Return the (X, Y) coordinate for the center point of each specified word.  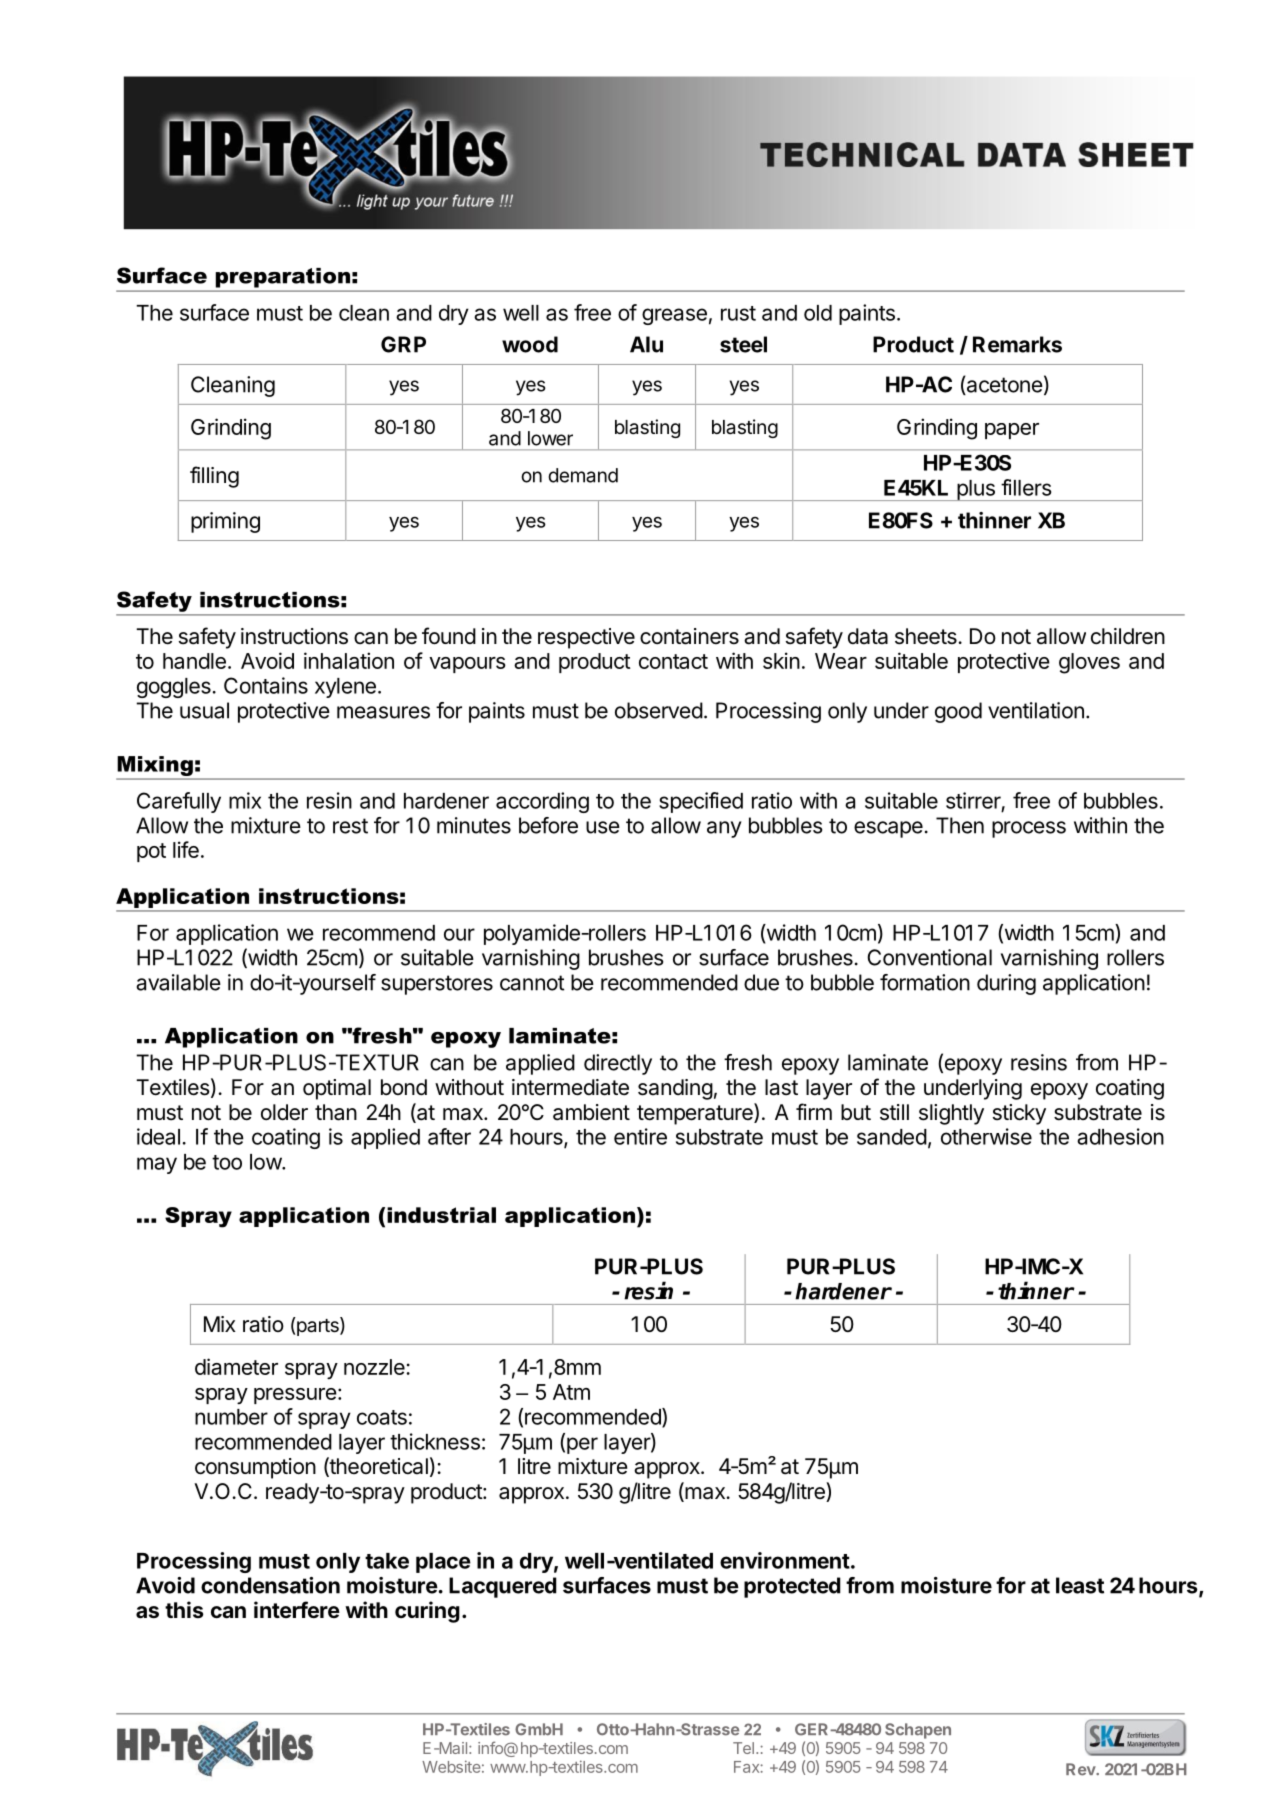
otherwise (986, 1136)
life (186, 849)
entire (640, 1136)
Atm (571, 1392)
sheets (926, 636)
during (1006, 984)
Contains (266, 685)
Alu (646, 344)
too (227, 1162)
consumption (255, 1468)
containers (689, 636)
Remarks (1017, 344)
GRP (403, 344)
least (1080, 1585)
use (603, 827)
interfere (297, 1610)
